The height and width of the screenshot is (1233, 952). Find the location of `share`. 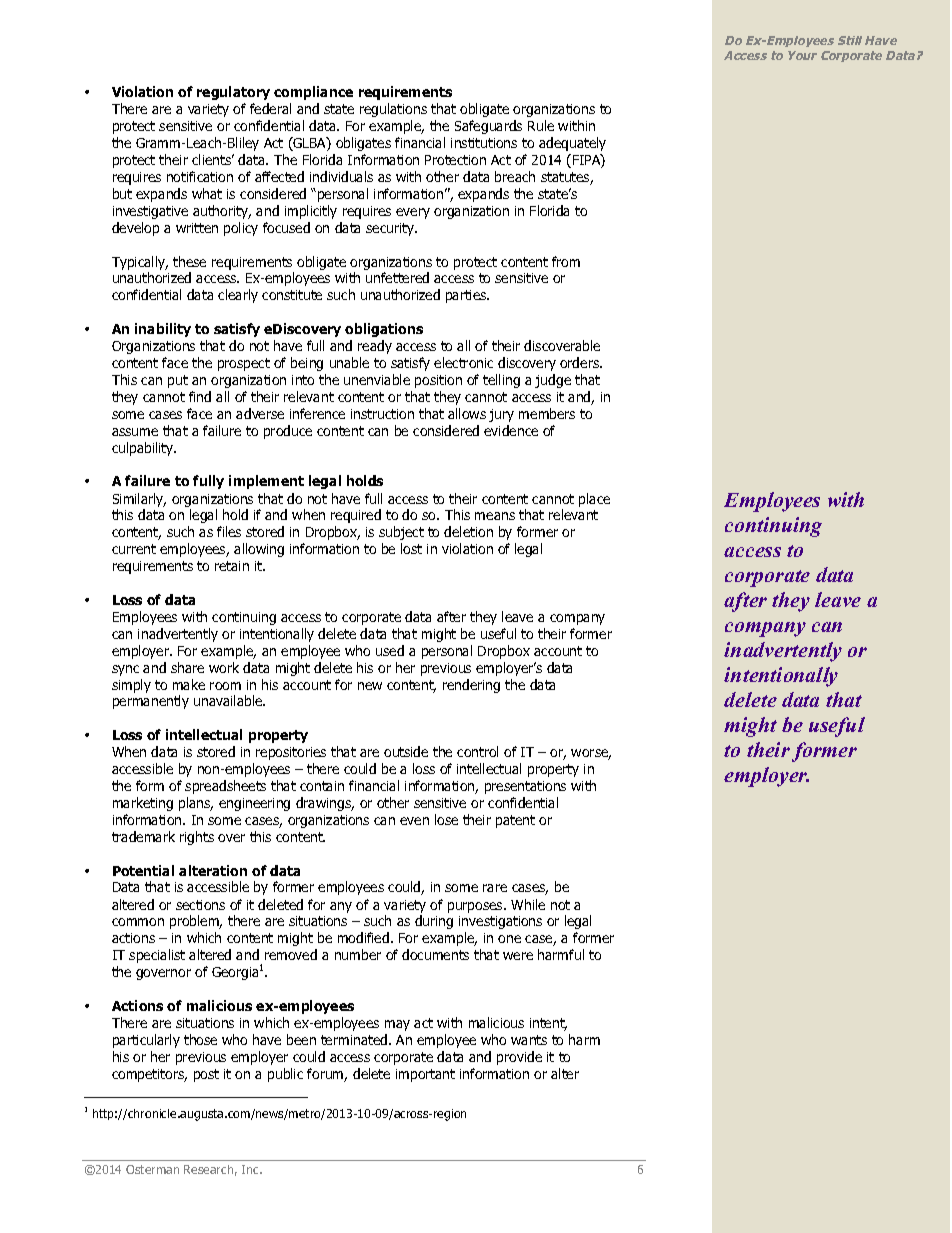

share is located at coordinates (187, 667).
